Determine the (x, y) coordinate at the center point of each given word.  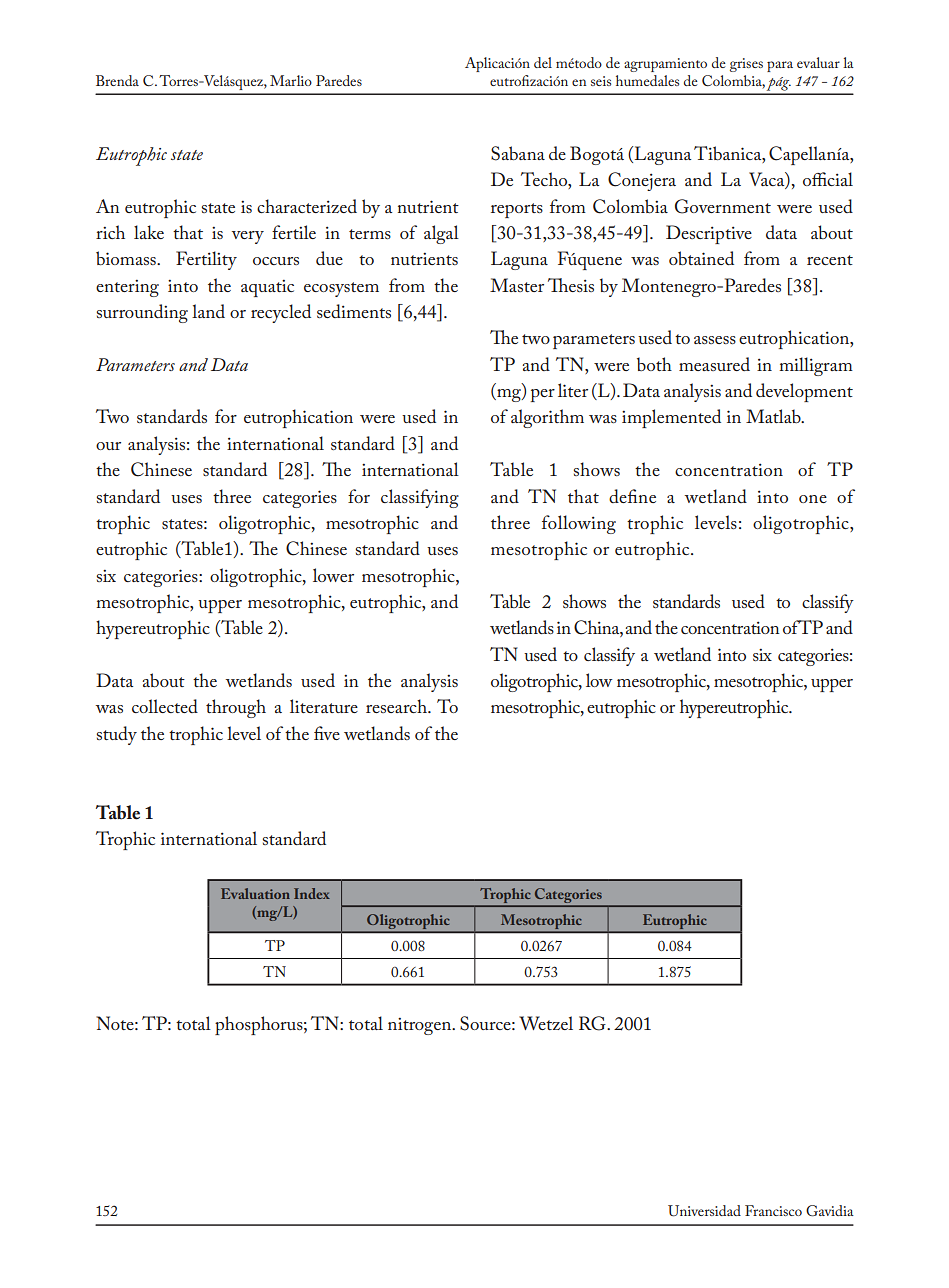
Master (517, 285)
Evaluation (255, 893)
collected (165, 706)
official (828, 179)
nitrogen (421, 1026)
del (543, 62)
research (397, 706)
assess (715, 340)
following (579, 524)
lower (333, 575)
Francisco (773, 1210)
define (632, 496)
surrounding (142, 313)
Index (312, 893)
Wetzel (546, 1023)
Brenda (117, 80)
